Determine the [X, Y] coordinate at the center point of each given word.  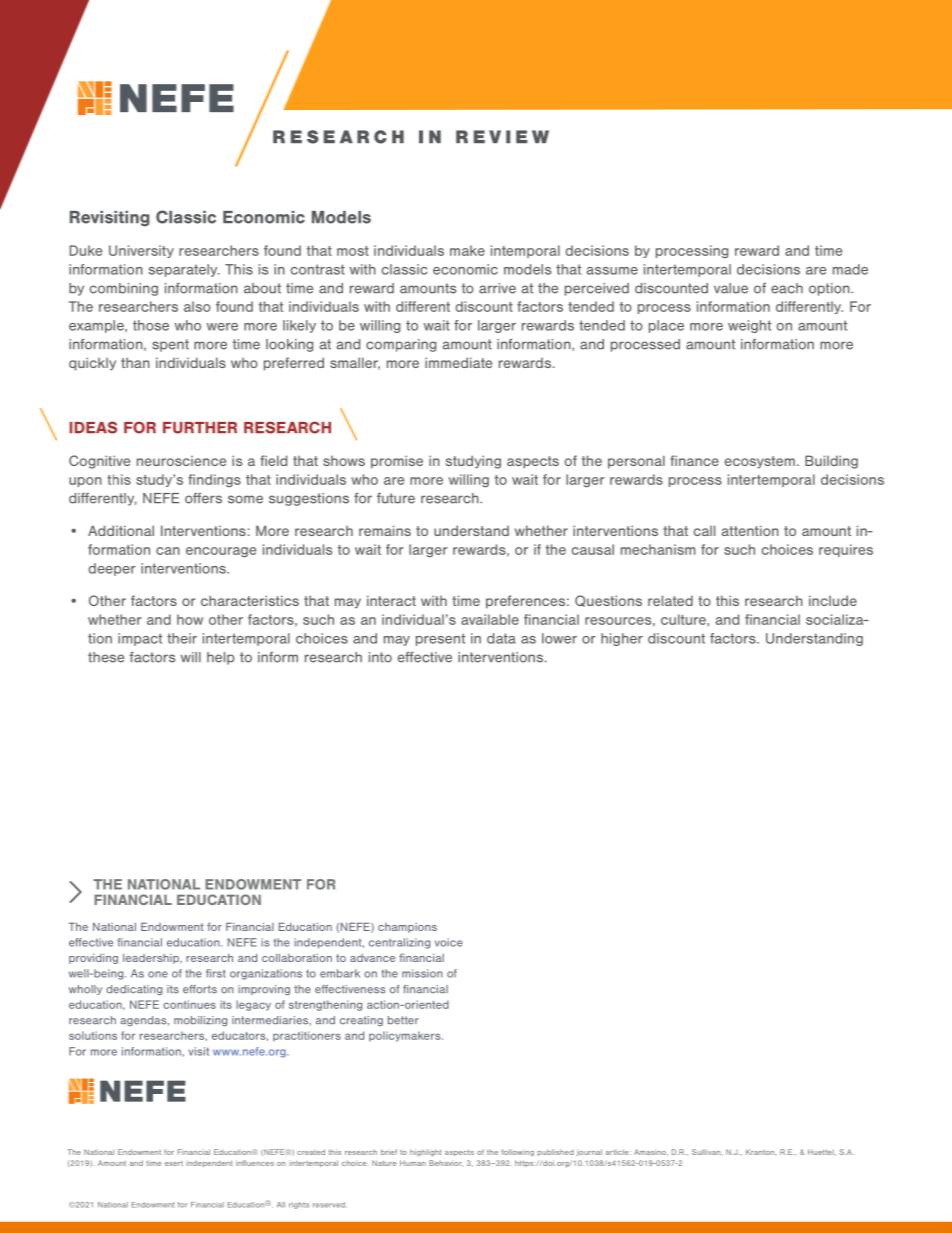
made [850, 269]
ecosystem [760, 462]
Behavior [446, 1163]
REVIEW [502, 136]
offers [203, 498]
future [396, 498]
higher [622, 639]
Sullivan [707, 1152]
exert [174, 1163]
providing [93, 959]
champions [407, 928]
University [141, 251]
